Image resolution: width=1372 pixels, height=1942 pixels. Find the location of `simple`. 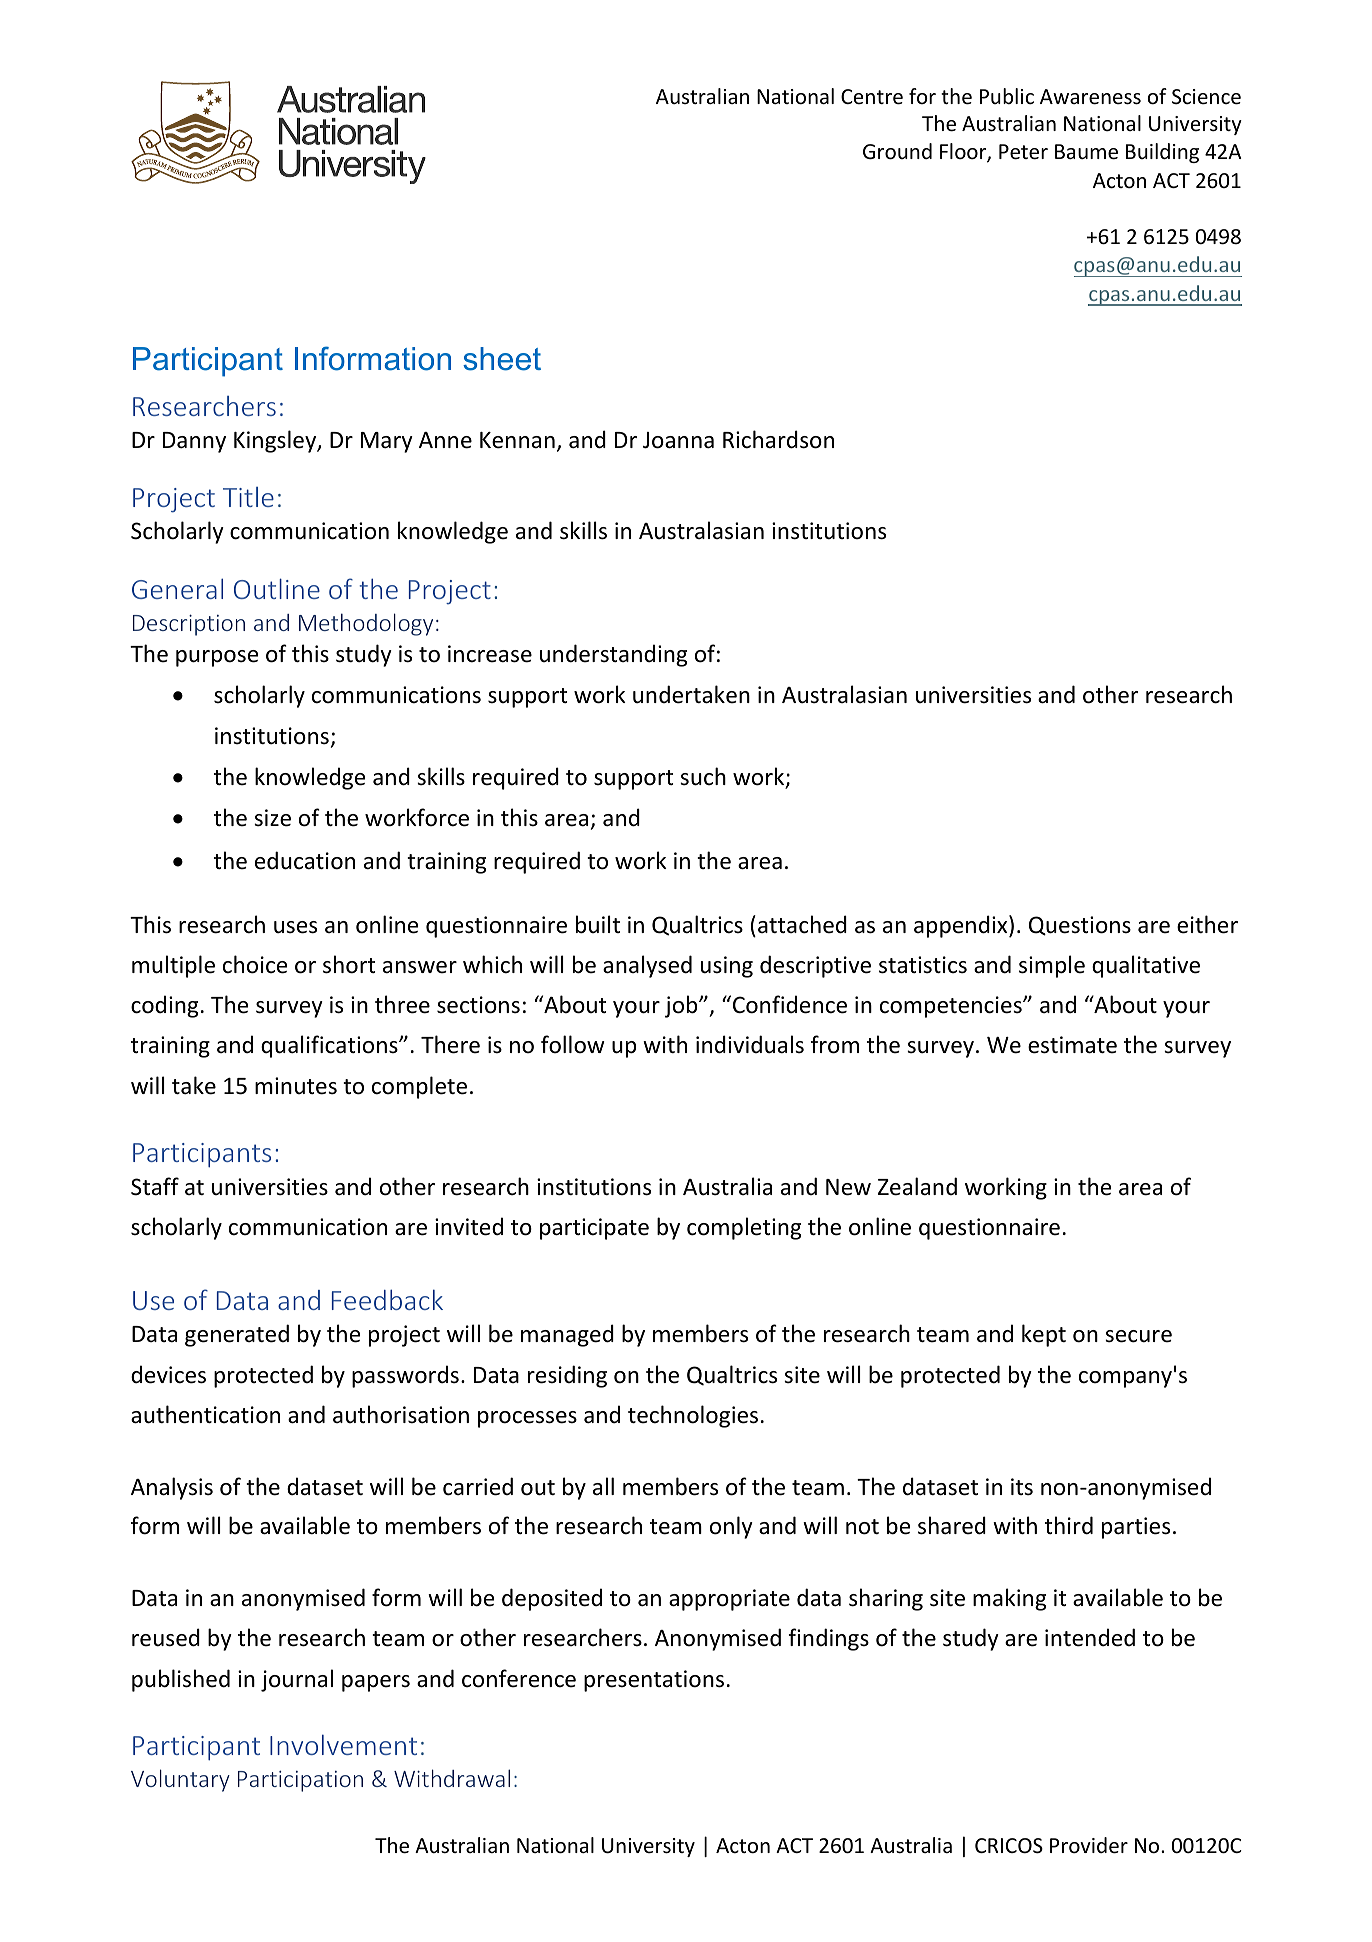

simple is located at coordinates (1052, 966).
